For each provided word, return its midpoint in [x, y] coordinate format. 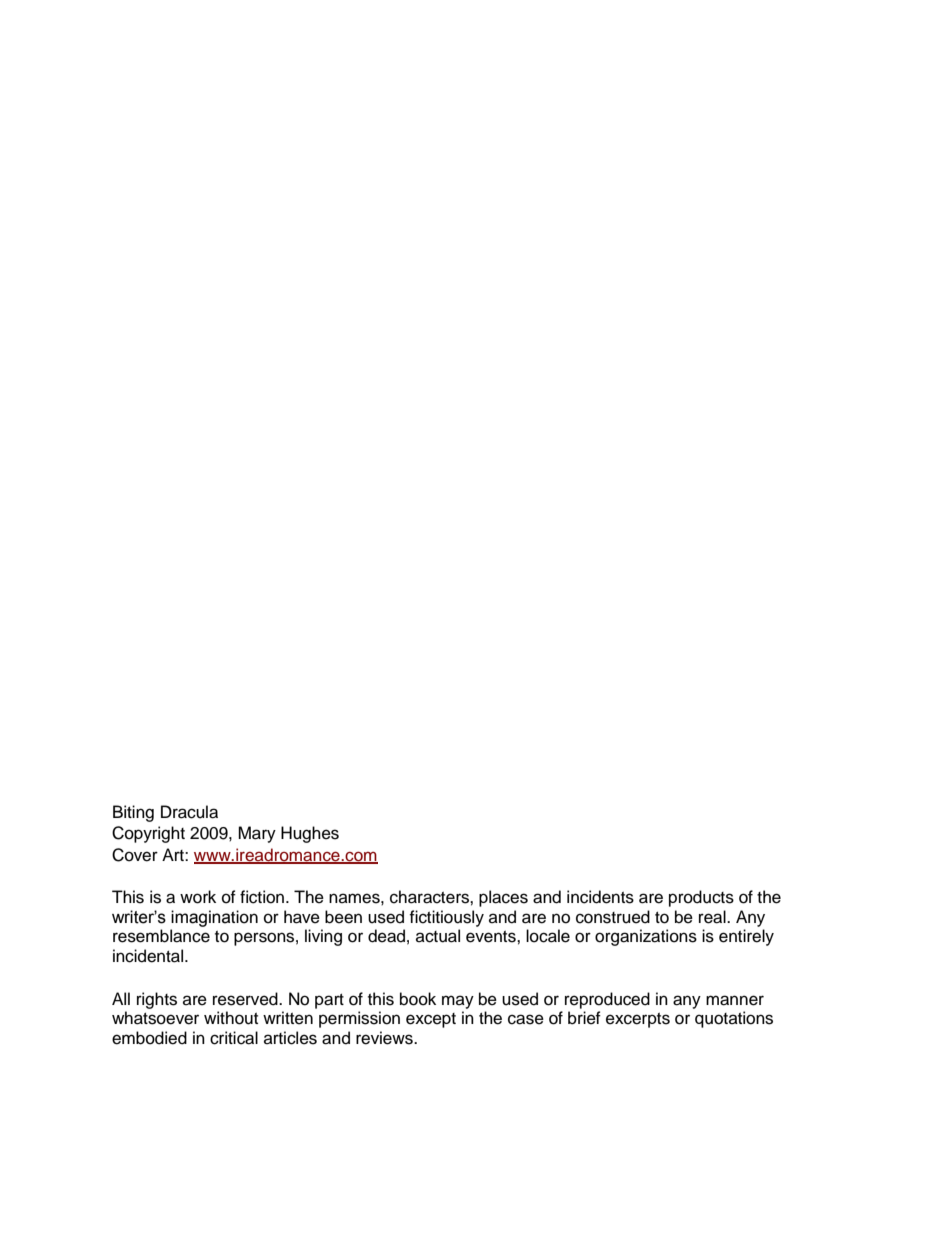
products [701, 898]
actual [438, 936]
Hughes [310, 834]
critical [234, 1038]
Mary [257, 834]
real [713, 917]
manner [735, 1000]
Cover [135, 855]
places [503, 898]
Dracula [189, 812]
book [418, 999]
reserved [246, 999]
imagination [214, 918]
